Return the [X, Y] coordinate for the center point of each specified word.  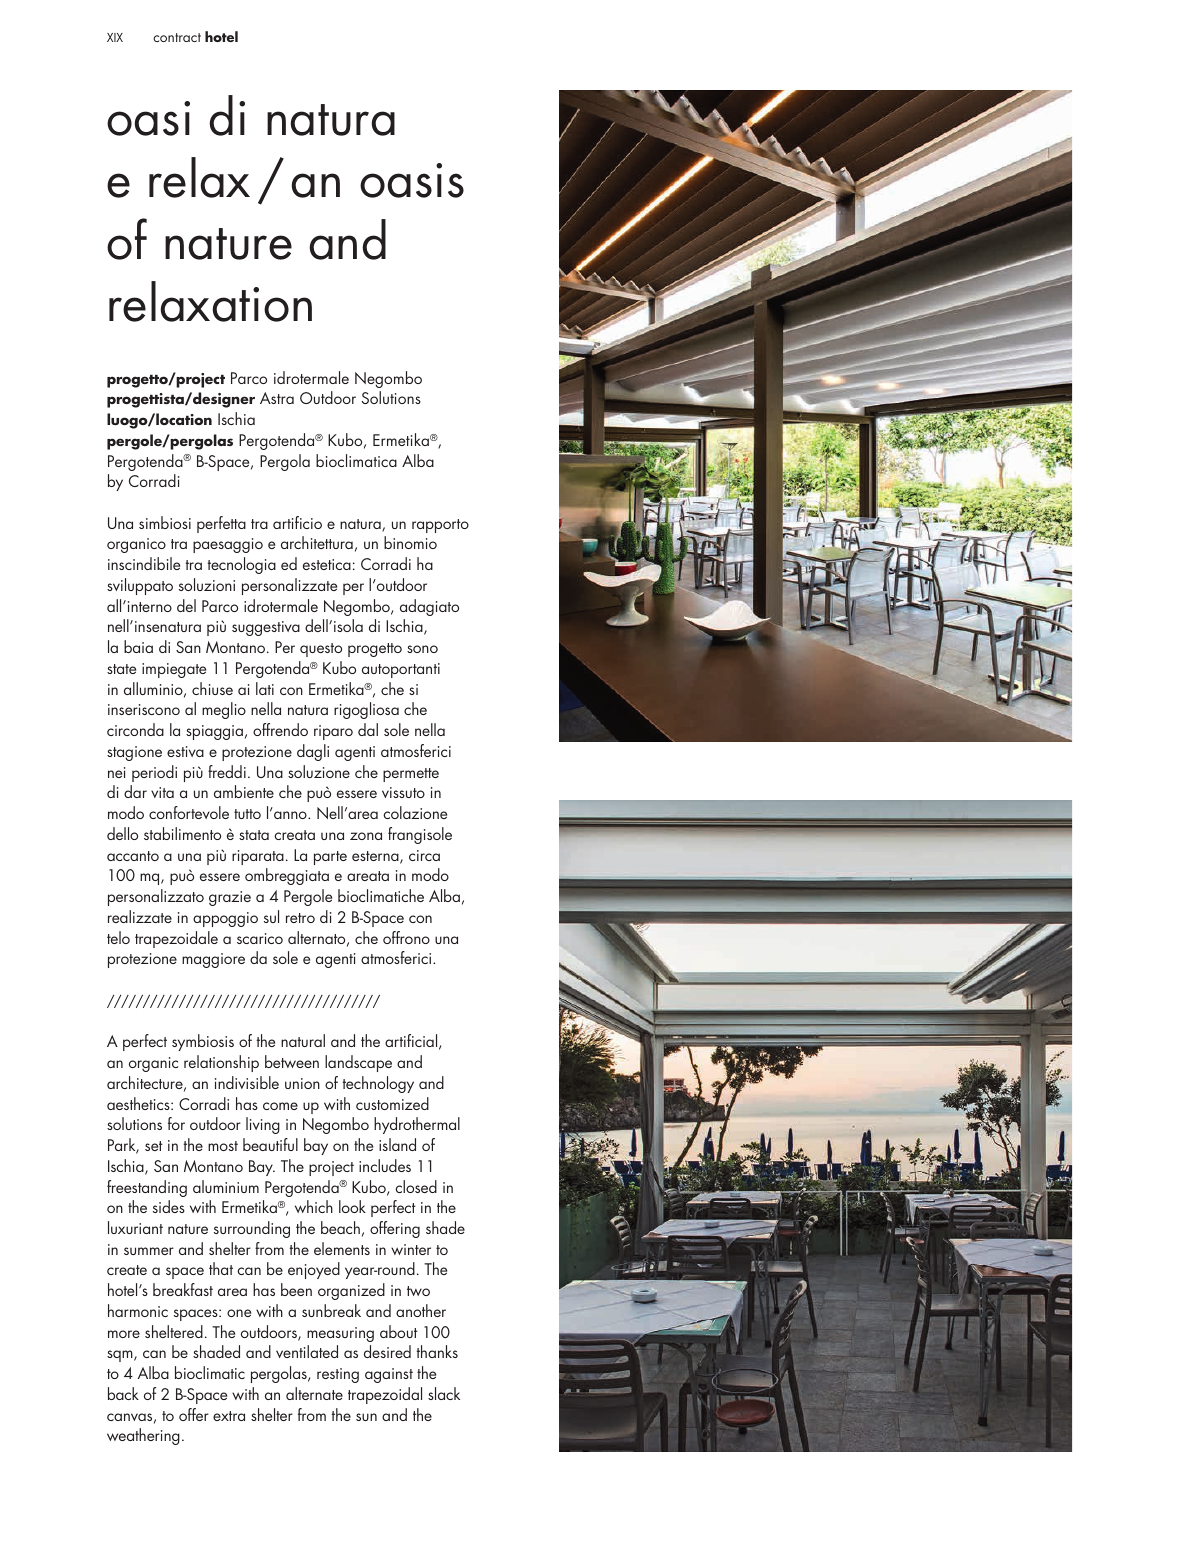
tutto [247, 814]
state [121, 669]
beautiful [270, 1144]
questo [321, 650]
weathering [143, 1436]
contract [177, 37]
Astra [277, 398]
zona [366, 836]
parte [330, 858]
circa [424, 855]
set [154, 1146]
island [397, 1144]
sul [271, 916]
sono [422, 649]
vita [162, 792]
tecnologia [241, 565]
